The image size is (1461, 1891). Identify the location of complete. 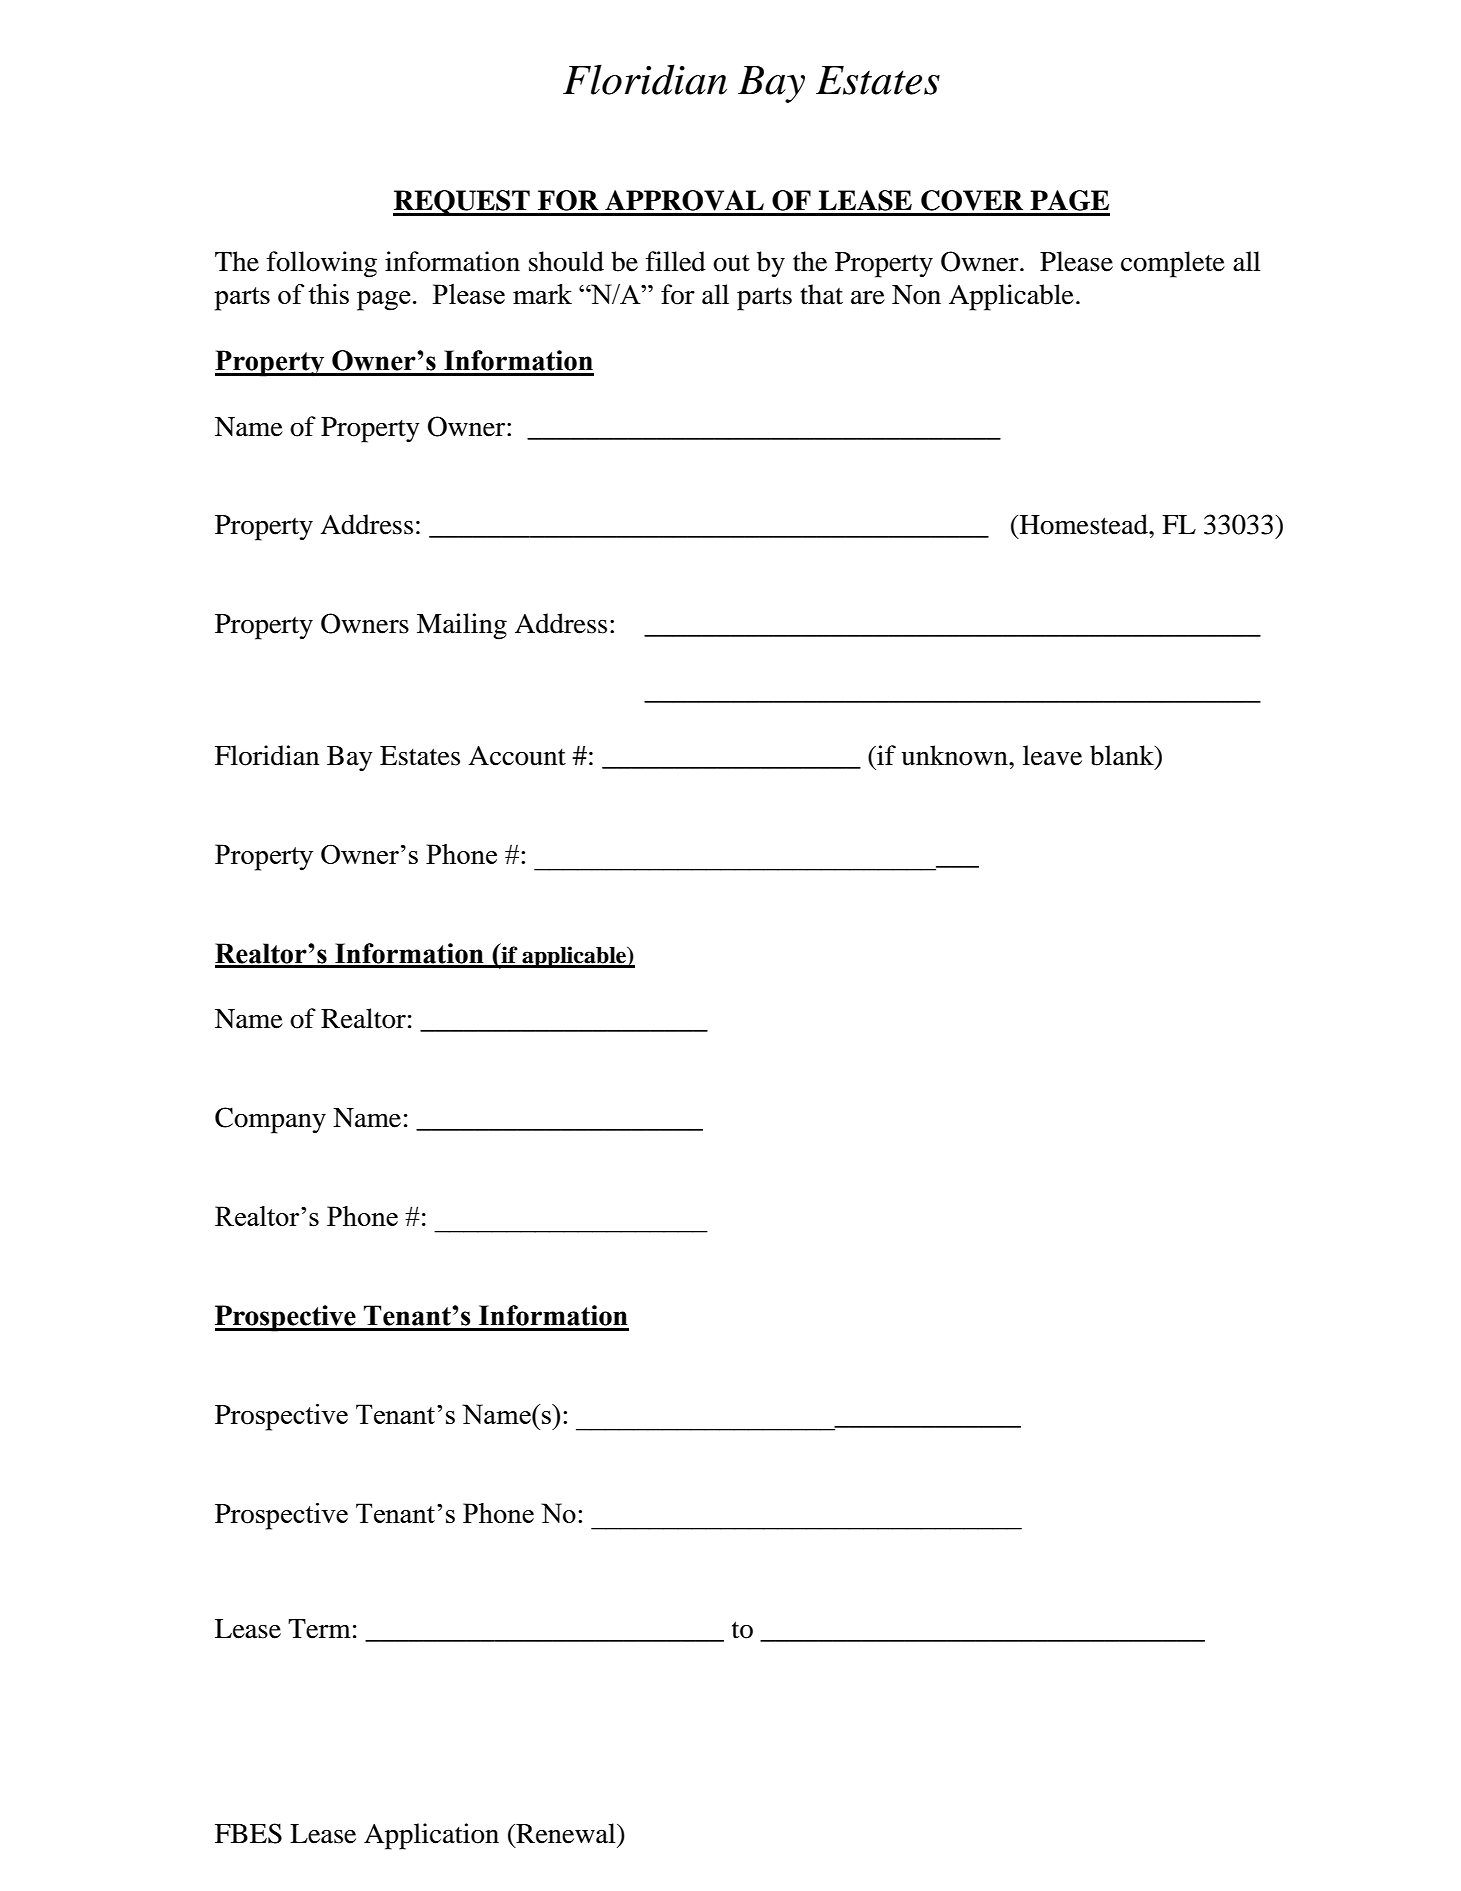
(1173, 264).
